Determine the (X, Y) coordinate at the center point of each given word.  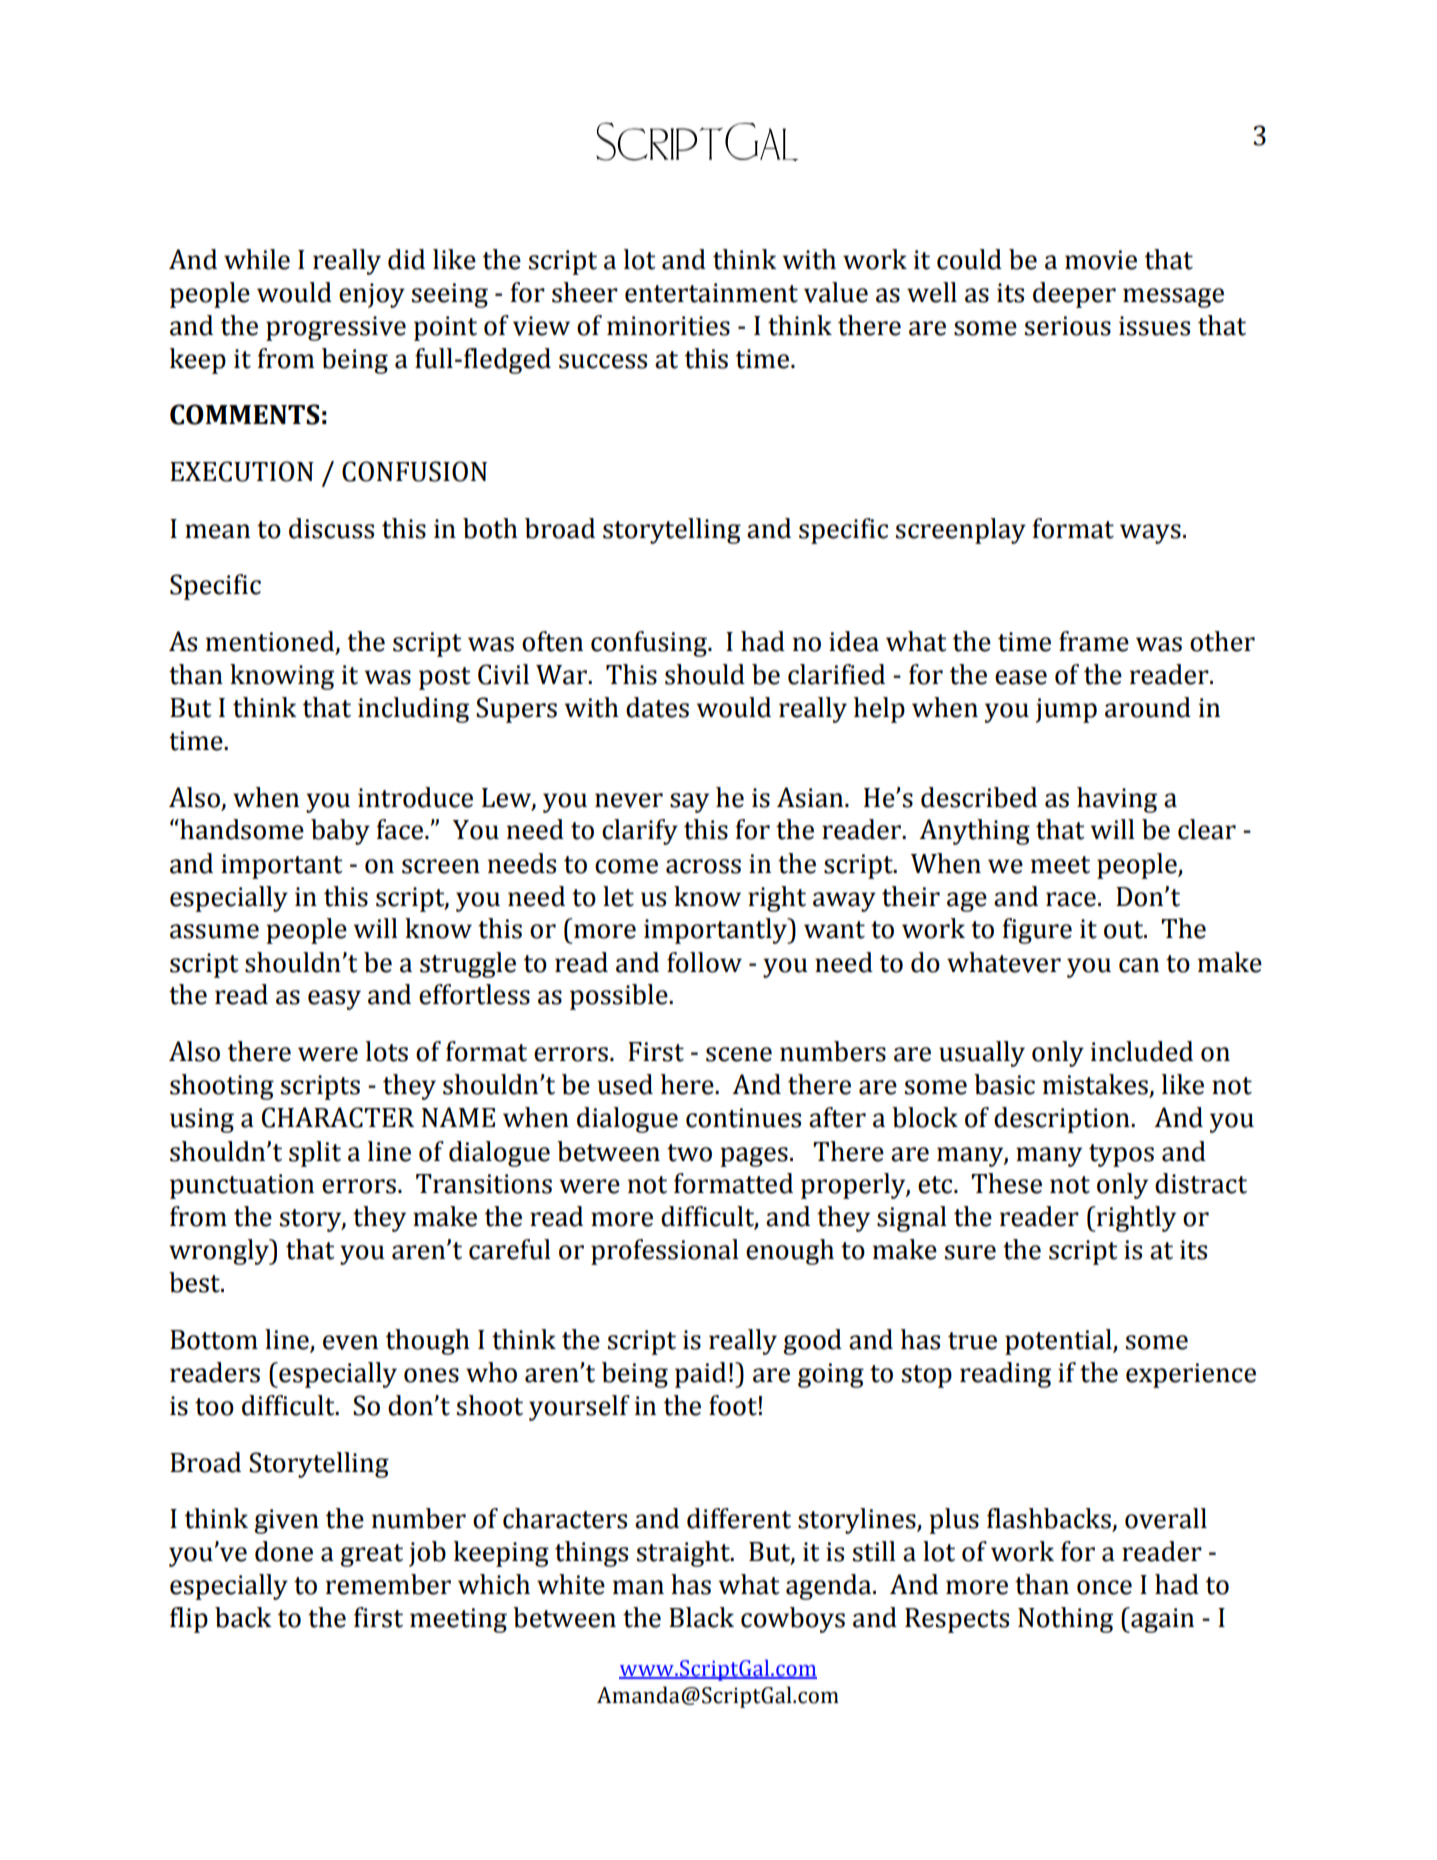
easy (334, 1000)
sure (970, 1252)
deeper (1074, 295)
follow (704, 962)
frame (1094, 641)
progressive (336, 328)
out (1125, 930)
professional (665, 1252)
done (284, 1551)
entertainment (711, 293)
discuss (331, 528)
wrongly (220, 1252)
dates (657, 707)
